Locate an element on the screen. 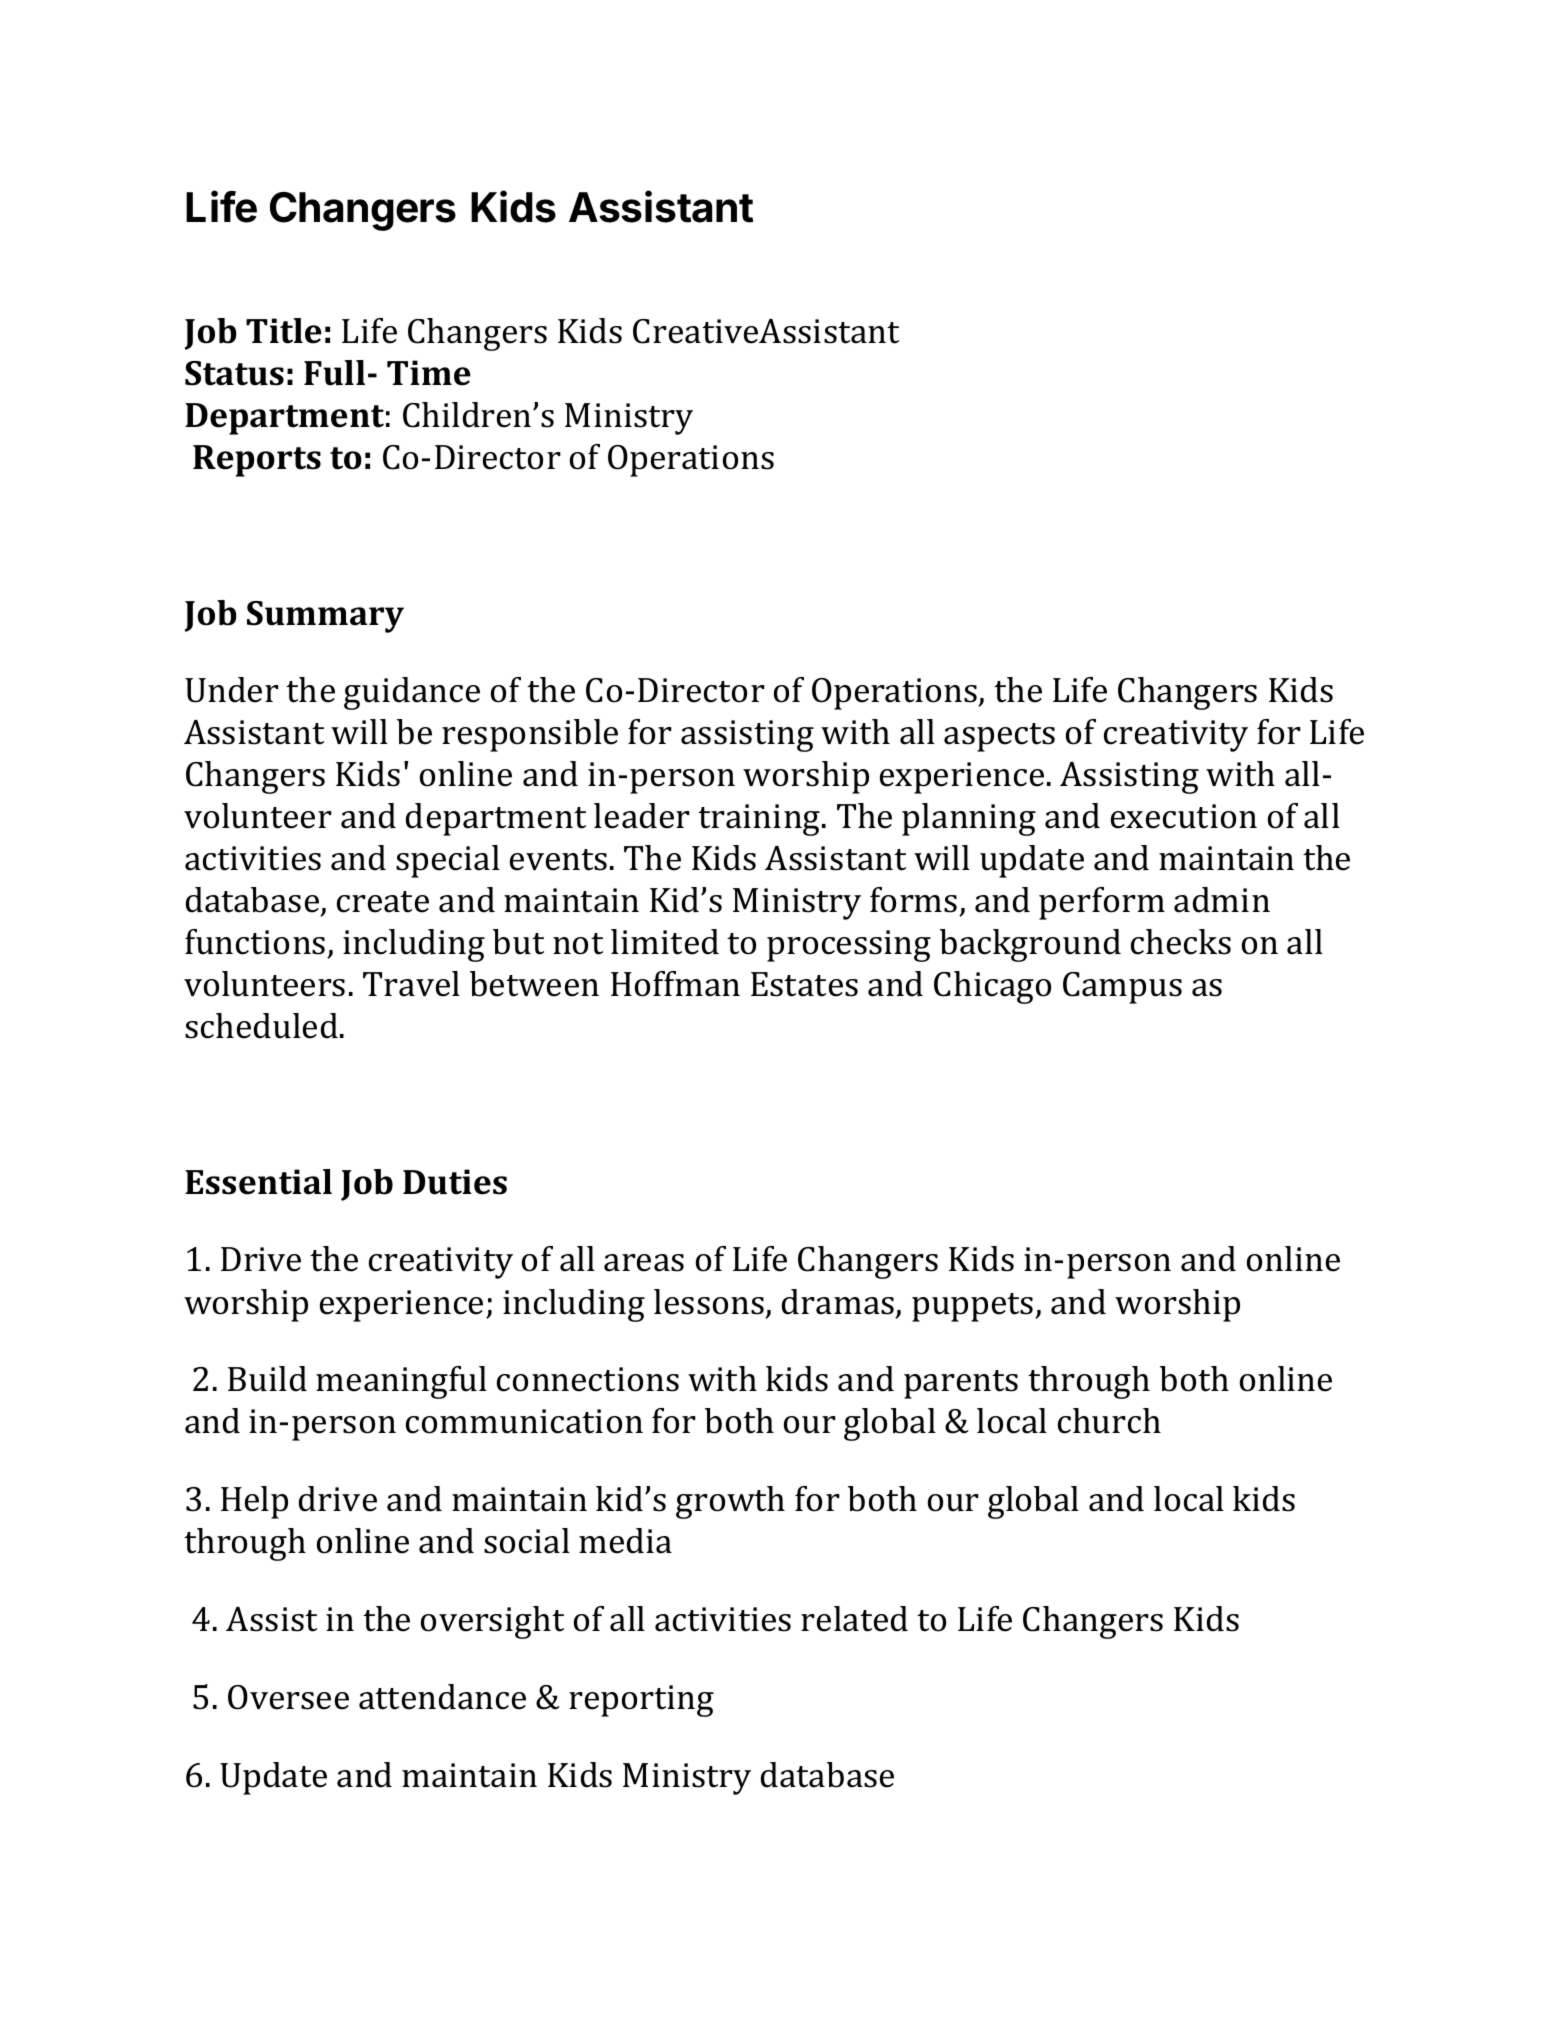 The image size is (1565, 2025). Essential is located at coordinates (258, 1182).
